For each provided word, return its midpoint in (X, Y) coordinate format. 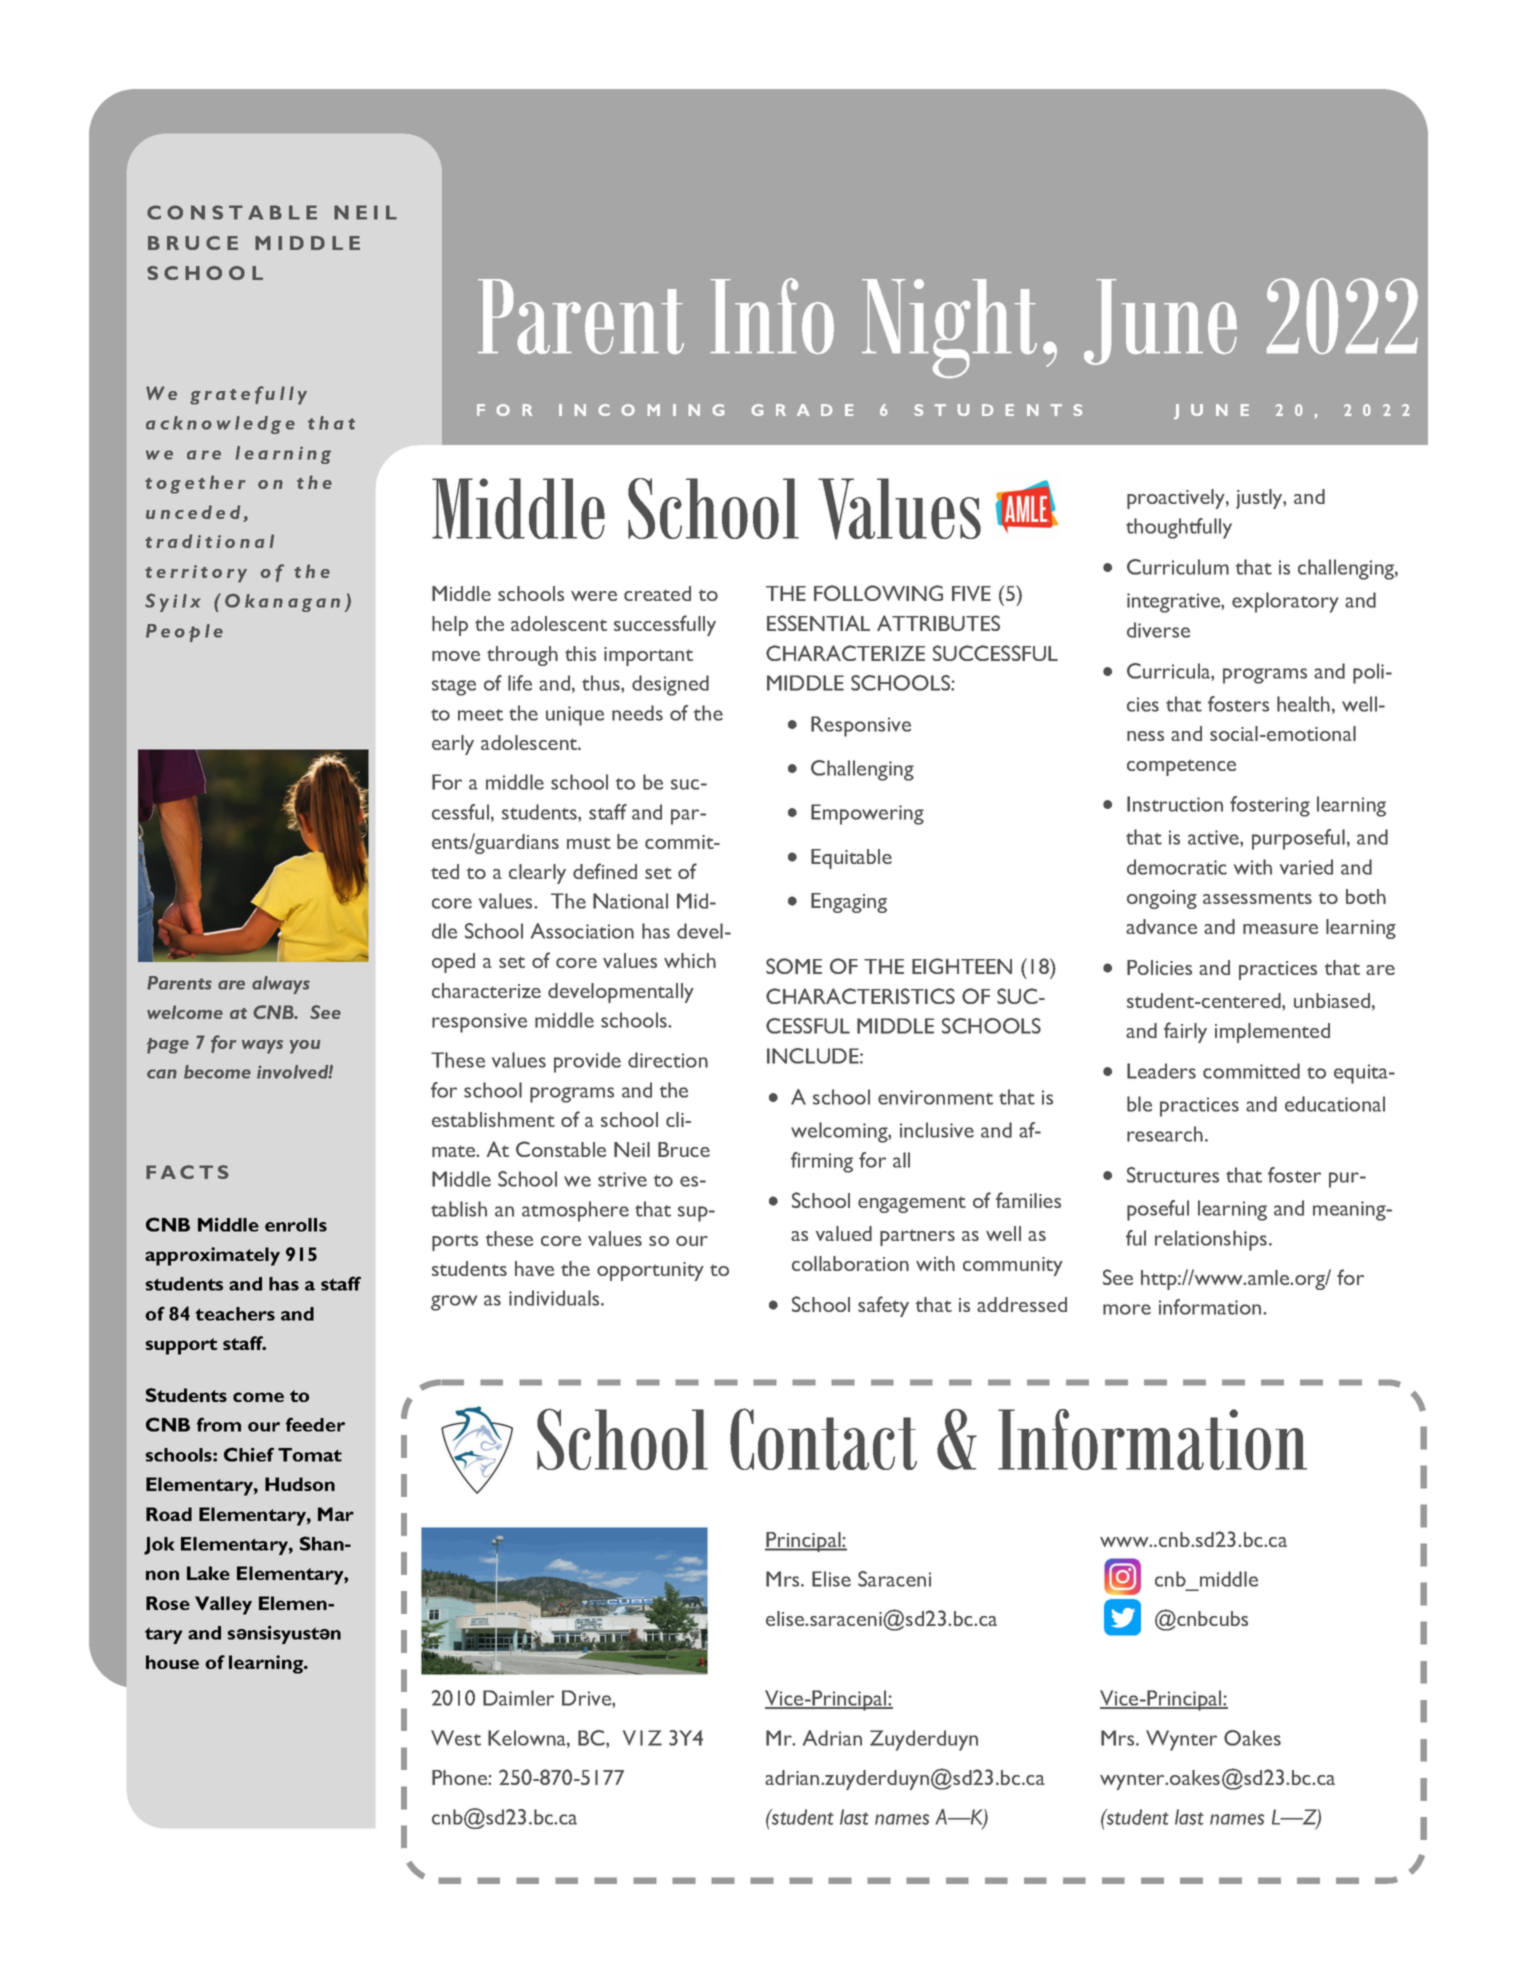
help (450, 626)
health (1303, 704)
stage (454, 687)
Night (949, 328)
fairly (1185, 1032)
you (305, 1047)
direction (668, 1060)
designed (670, 685)
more (1127, 1309)
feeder (315, 1424)
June (1160, 322)
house (172, 1662)
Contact (823, 1439)
